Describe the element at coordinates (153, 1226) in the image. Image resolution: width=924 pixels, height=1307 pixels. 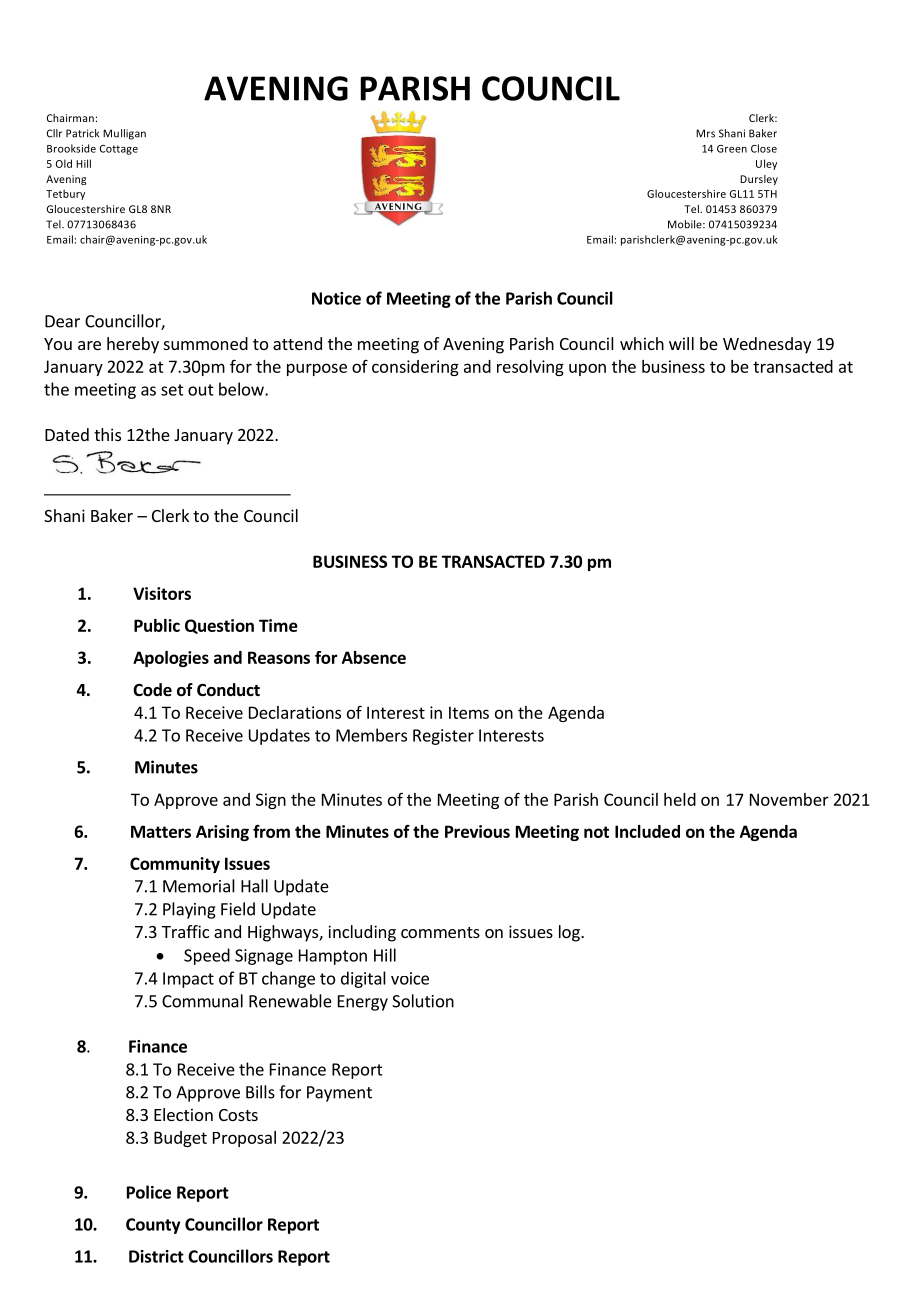
I see `County` at that location.
